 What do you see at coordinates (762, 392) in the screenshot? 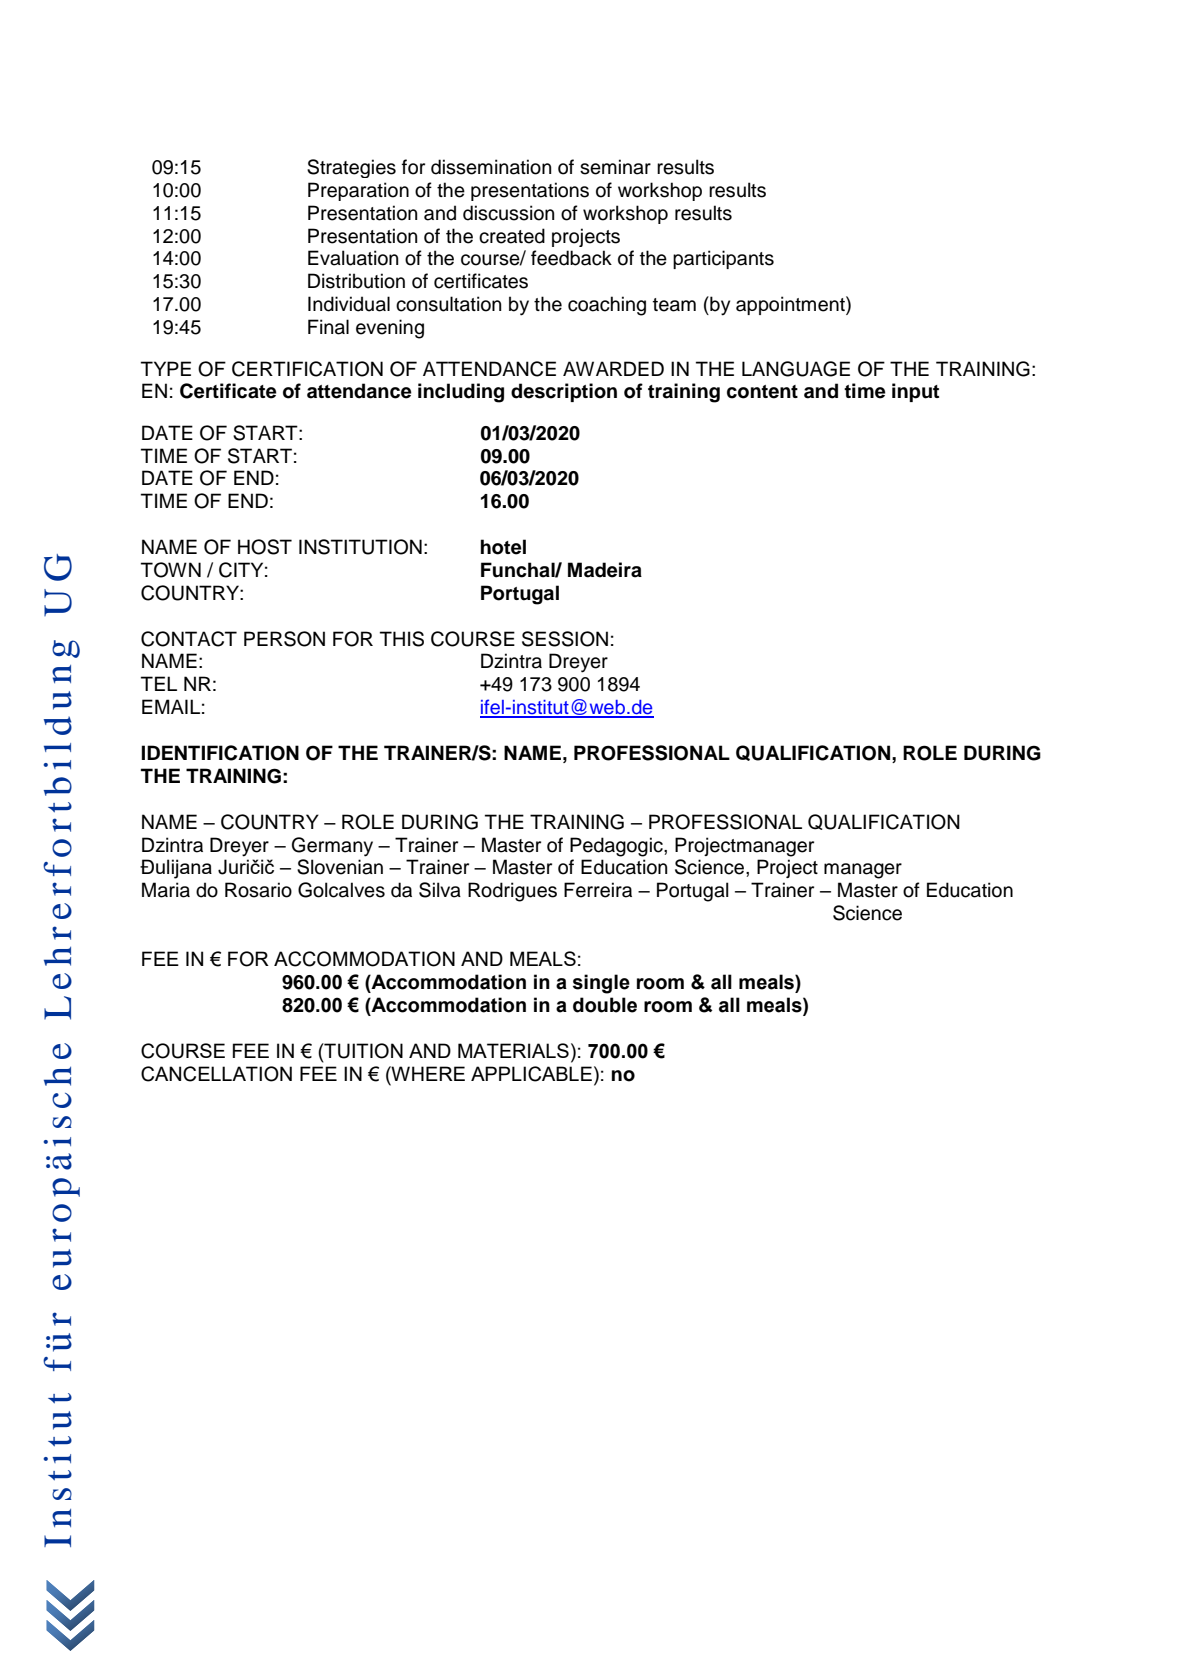
I see `content` at bounding box center [762, 392].
